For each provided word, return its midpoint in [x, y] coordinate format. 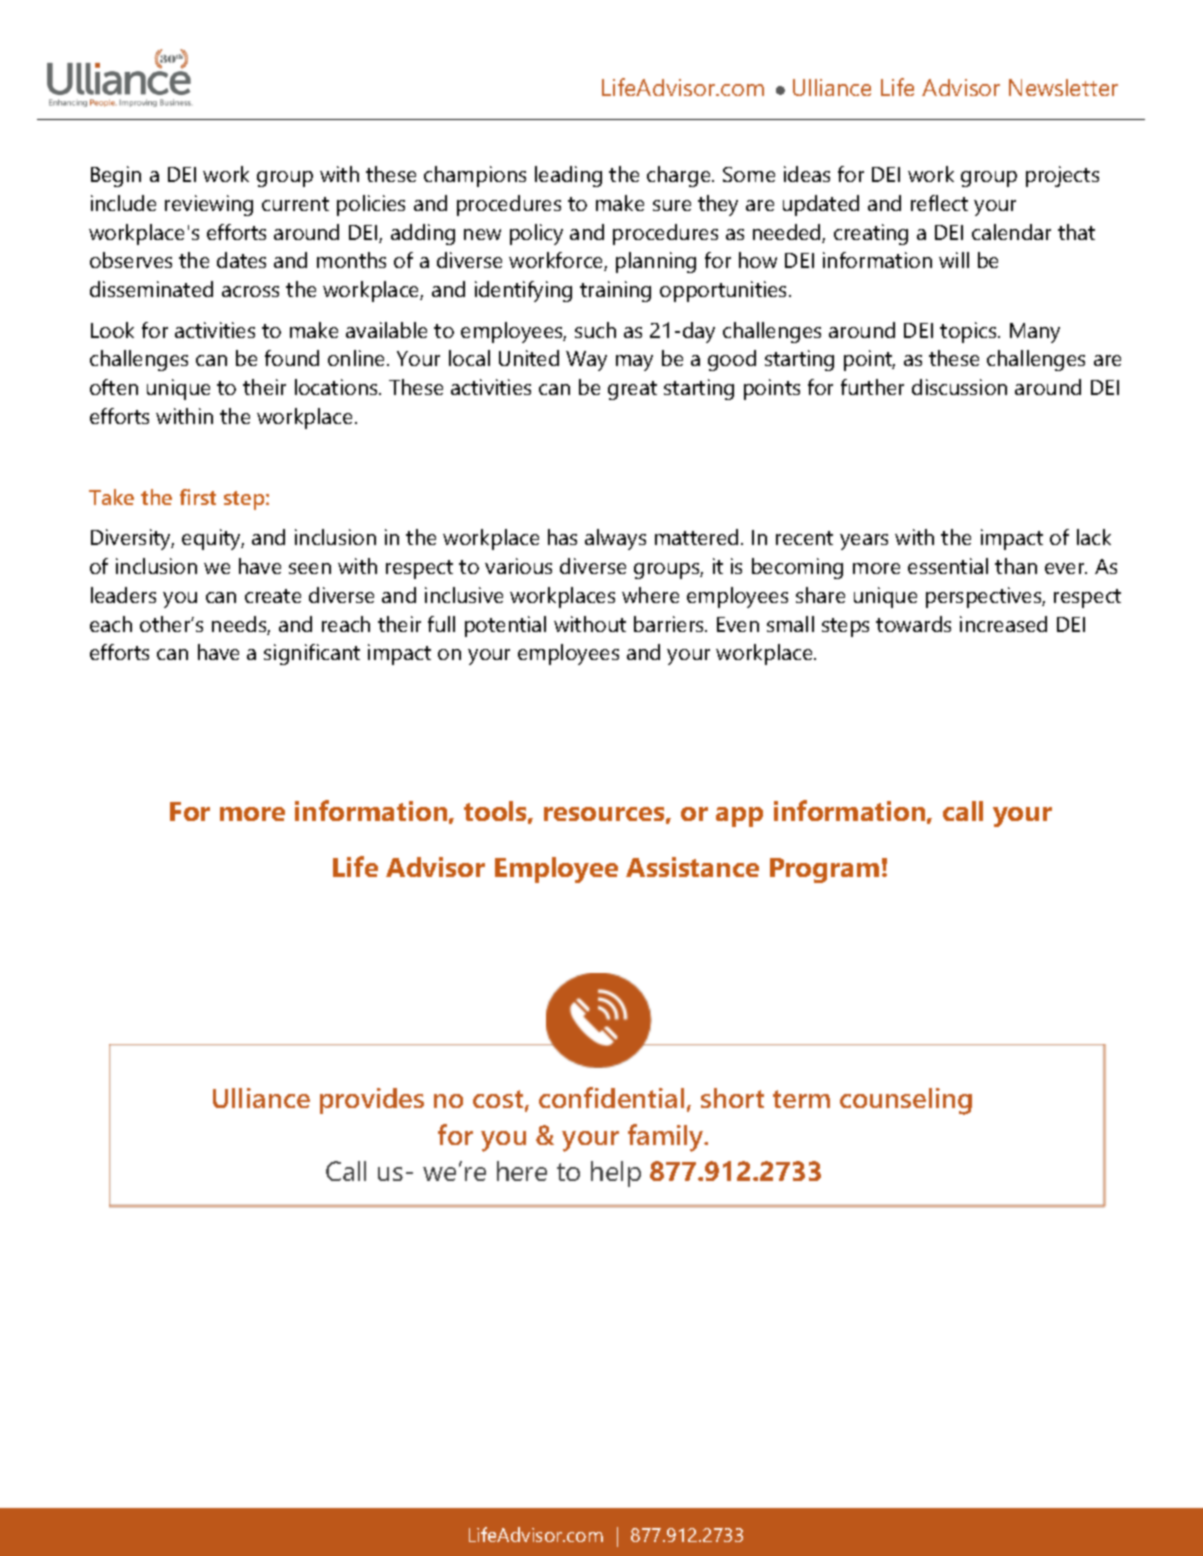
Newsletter [1063, 87]
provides [372, 1101]
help [616, 1174]
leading [568, 176]
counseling [906, 1101]
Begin [116, 176]
